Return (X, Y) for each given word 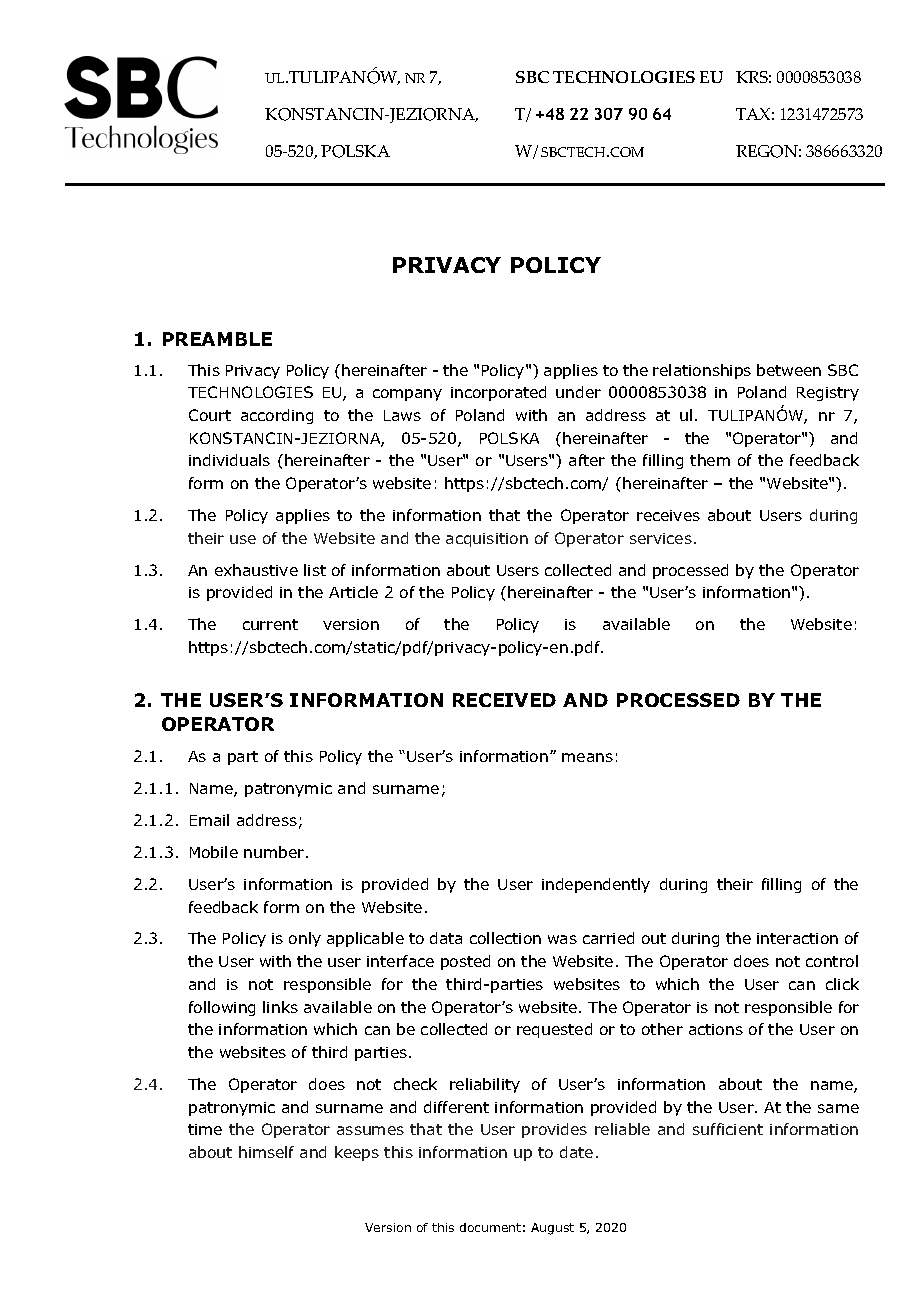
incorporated (498, 393)
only (305, 939)
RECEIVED (504, 700)
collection (505, 938)
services (661, 538)
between (789, 370)
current (270, 624)
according (277, 416)
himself (266, 1152)
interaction (797, 938)
